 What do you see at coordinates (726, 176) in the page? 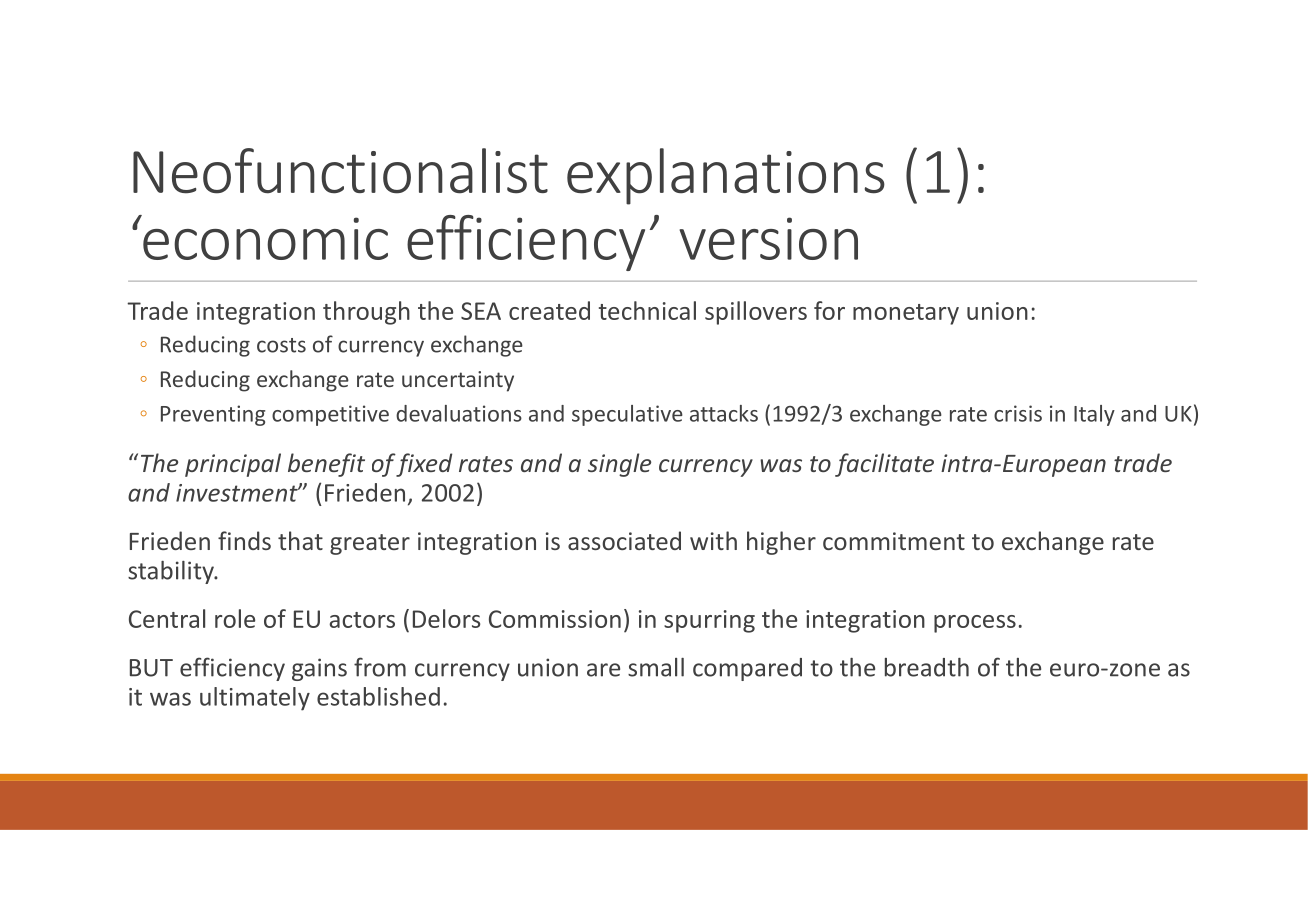
I see `explanations` at bounding box center [726, 176].
